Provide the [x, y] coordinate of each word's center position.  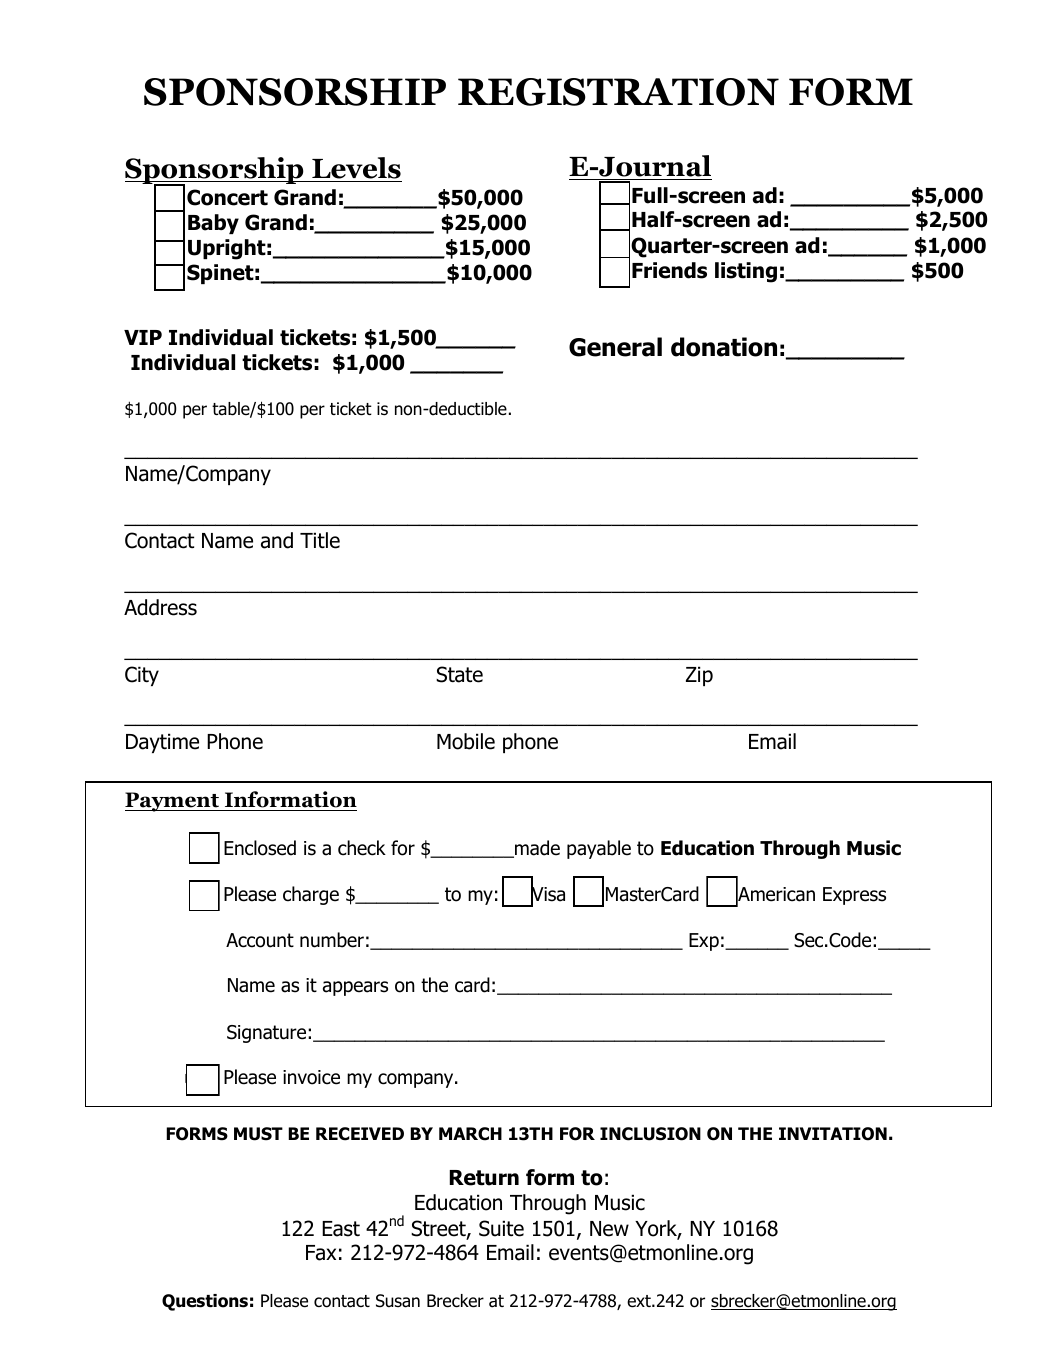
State [459, 674]
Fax [321, 1253]
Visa [548, 894]
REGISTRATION [618, 92]
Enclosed [260, 848]
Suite [501, 1228]
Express [854, 896]
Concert [227, 197]
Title [320, 540]
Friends [669, 270]
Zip [699, 676]
